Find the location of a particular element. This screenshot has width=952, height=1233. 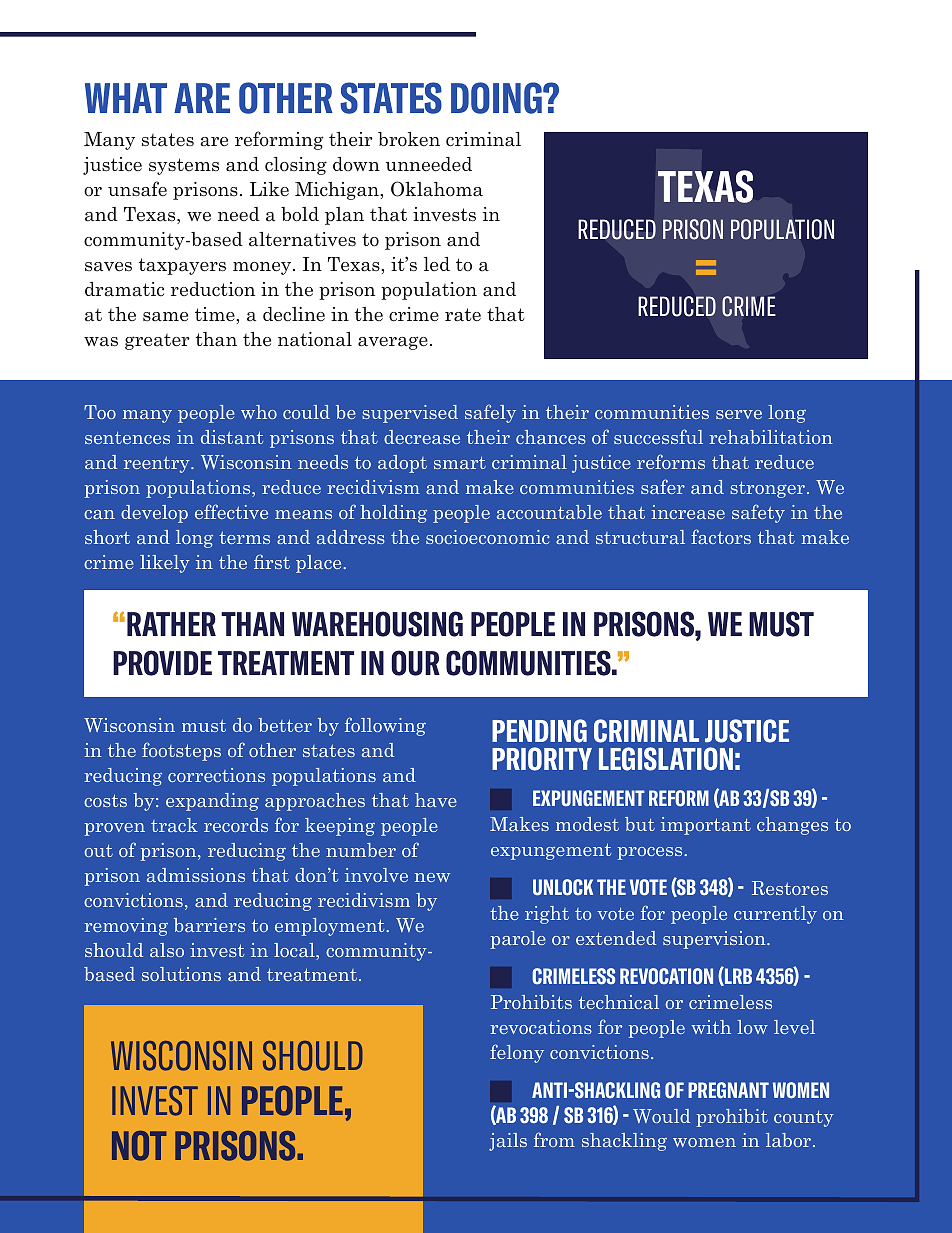

OUR is located at coordinates (415, 663).
